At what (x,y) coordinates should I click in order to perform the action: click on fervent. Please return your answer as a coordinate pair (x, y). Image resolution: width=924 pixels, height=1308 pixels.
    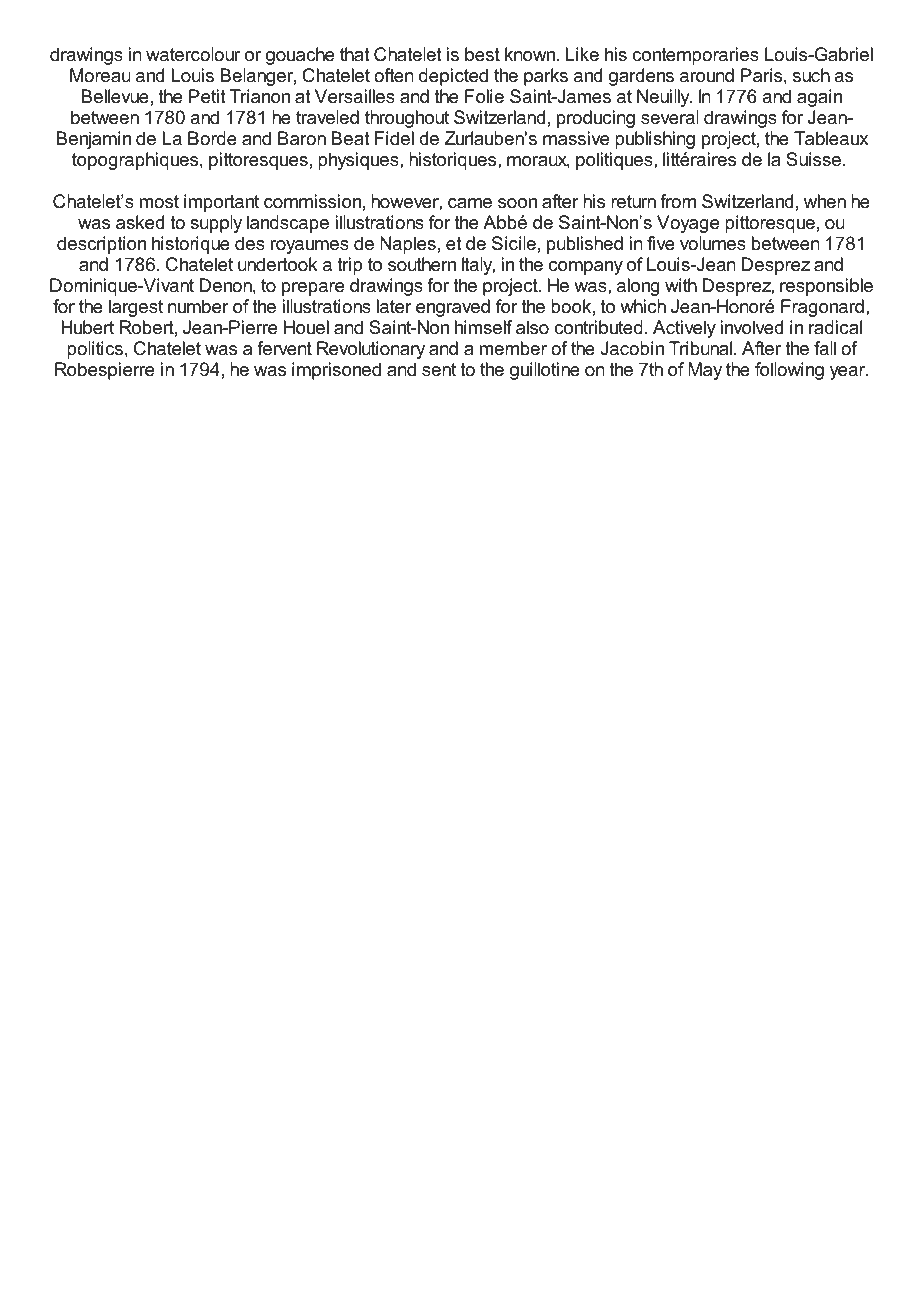
    Looking at the image, I should click on (284, 348).
